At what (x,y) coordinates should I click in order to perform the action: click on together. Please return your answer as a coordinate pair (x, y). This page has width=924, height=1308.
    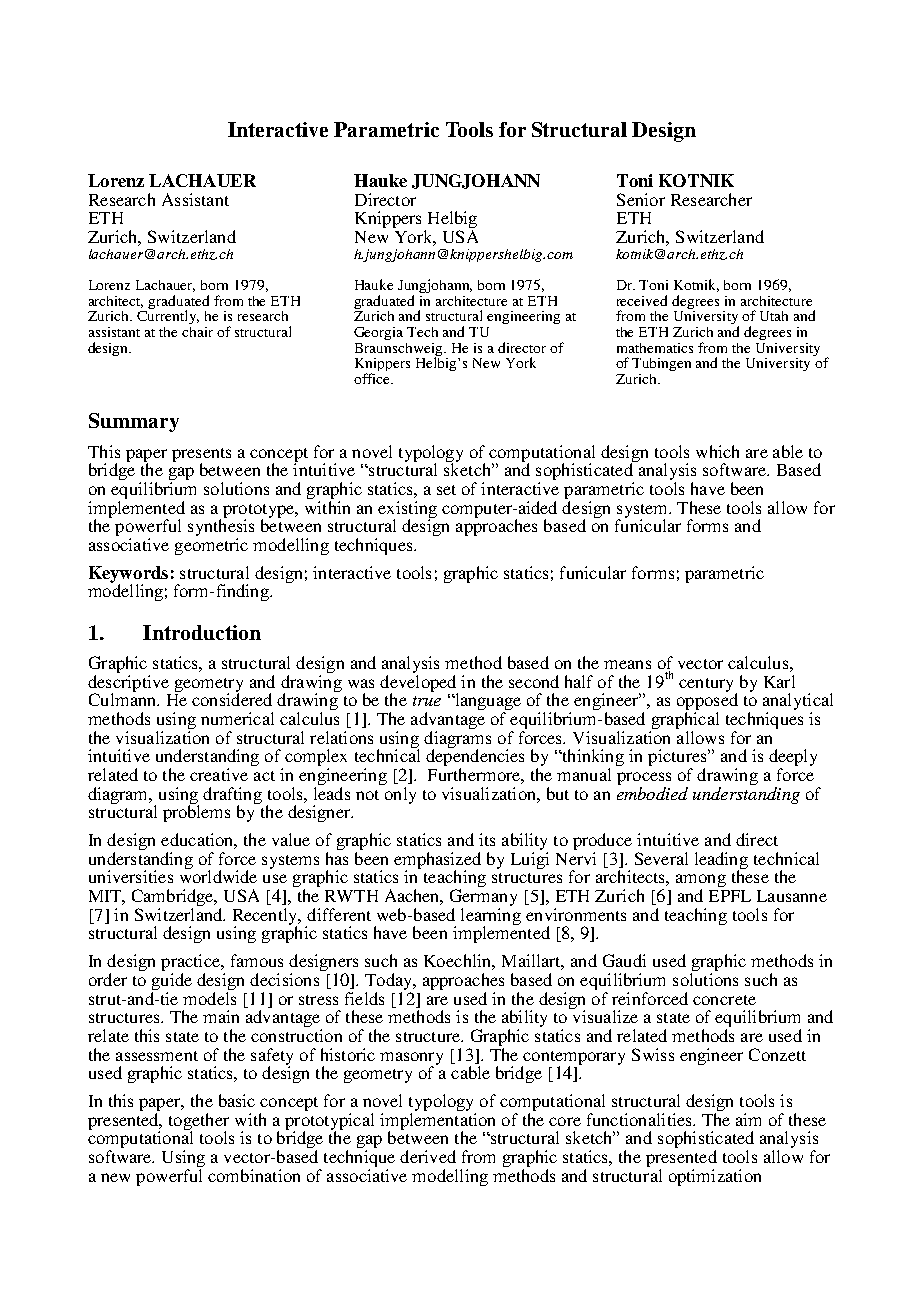
    Looking at the image, I should click on (199, 1122).
